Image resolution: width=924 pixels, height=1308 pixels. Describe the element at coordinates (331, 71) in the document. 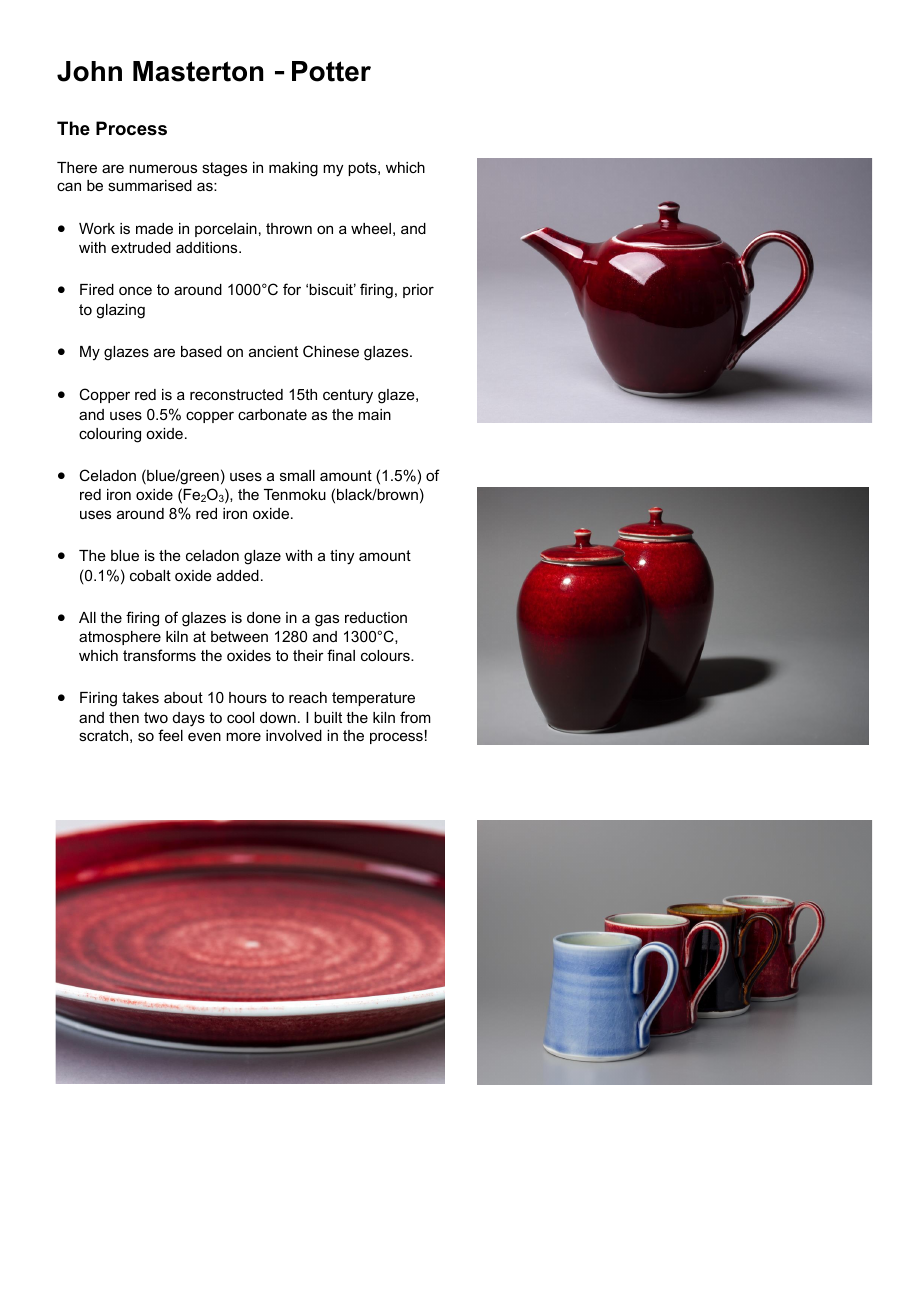

I see `Potter` at that location.
